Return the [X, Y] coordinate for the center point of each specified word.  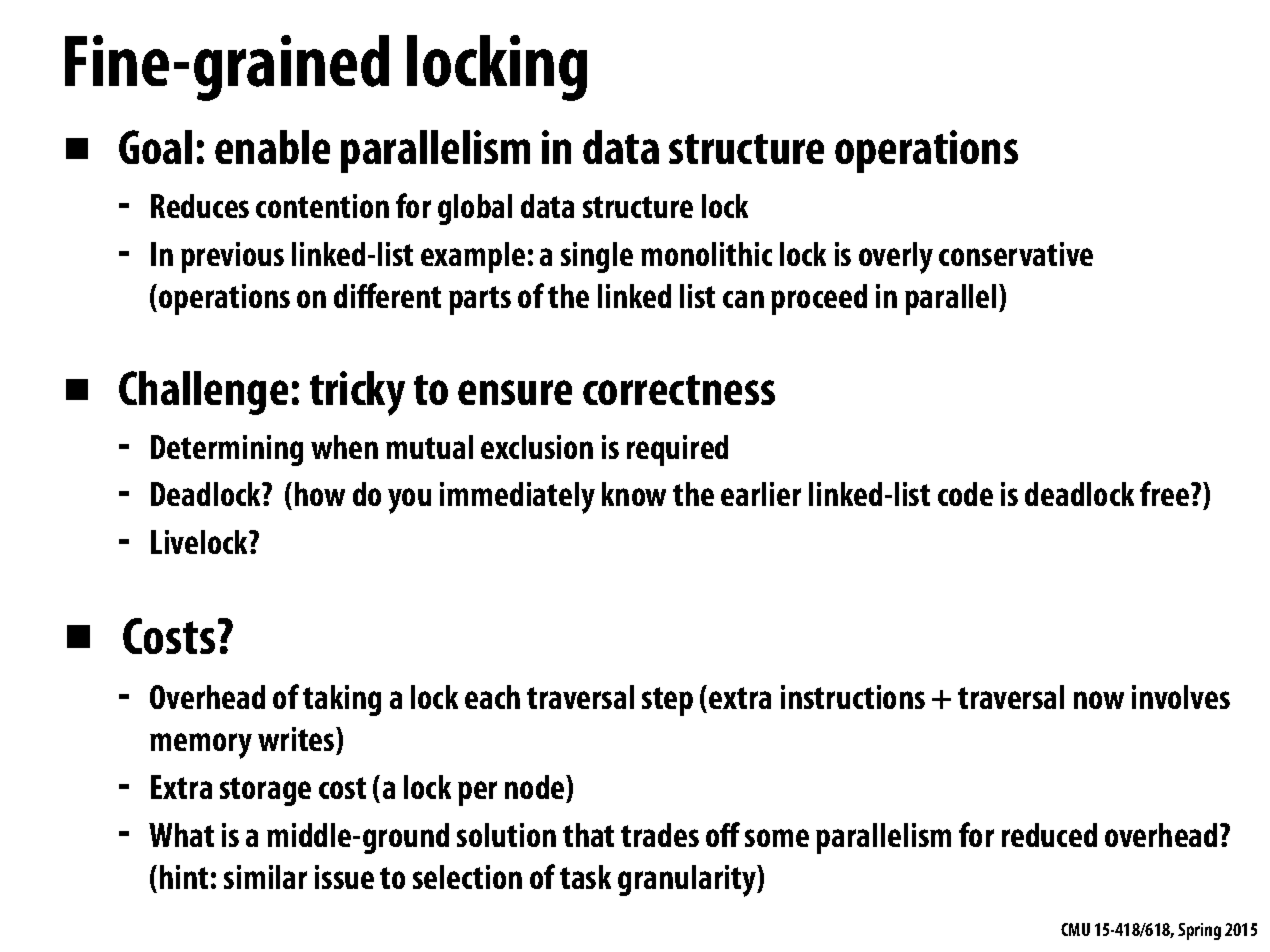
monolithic [706, 254]
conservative [1016, 254]
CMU [1075, 929]
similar [265, 877]
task [585, 877]
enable [272, 147]
